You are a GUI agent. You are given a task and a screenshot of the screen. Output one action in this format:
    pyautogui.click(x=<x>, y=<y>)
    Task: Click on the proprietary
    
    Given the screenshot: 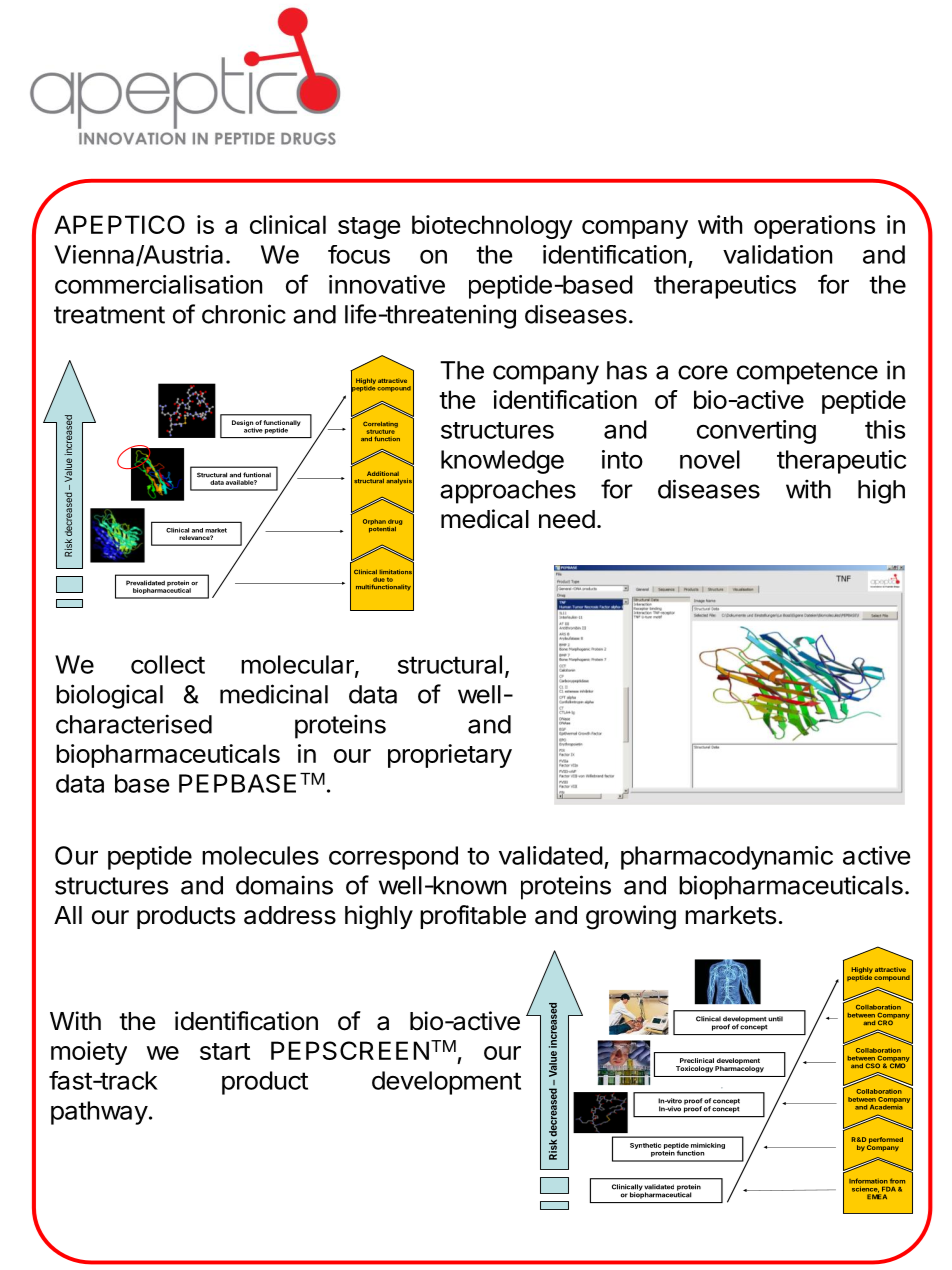 What is the action you would take?
    pyautogui.click(x=450, y=756)
